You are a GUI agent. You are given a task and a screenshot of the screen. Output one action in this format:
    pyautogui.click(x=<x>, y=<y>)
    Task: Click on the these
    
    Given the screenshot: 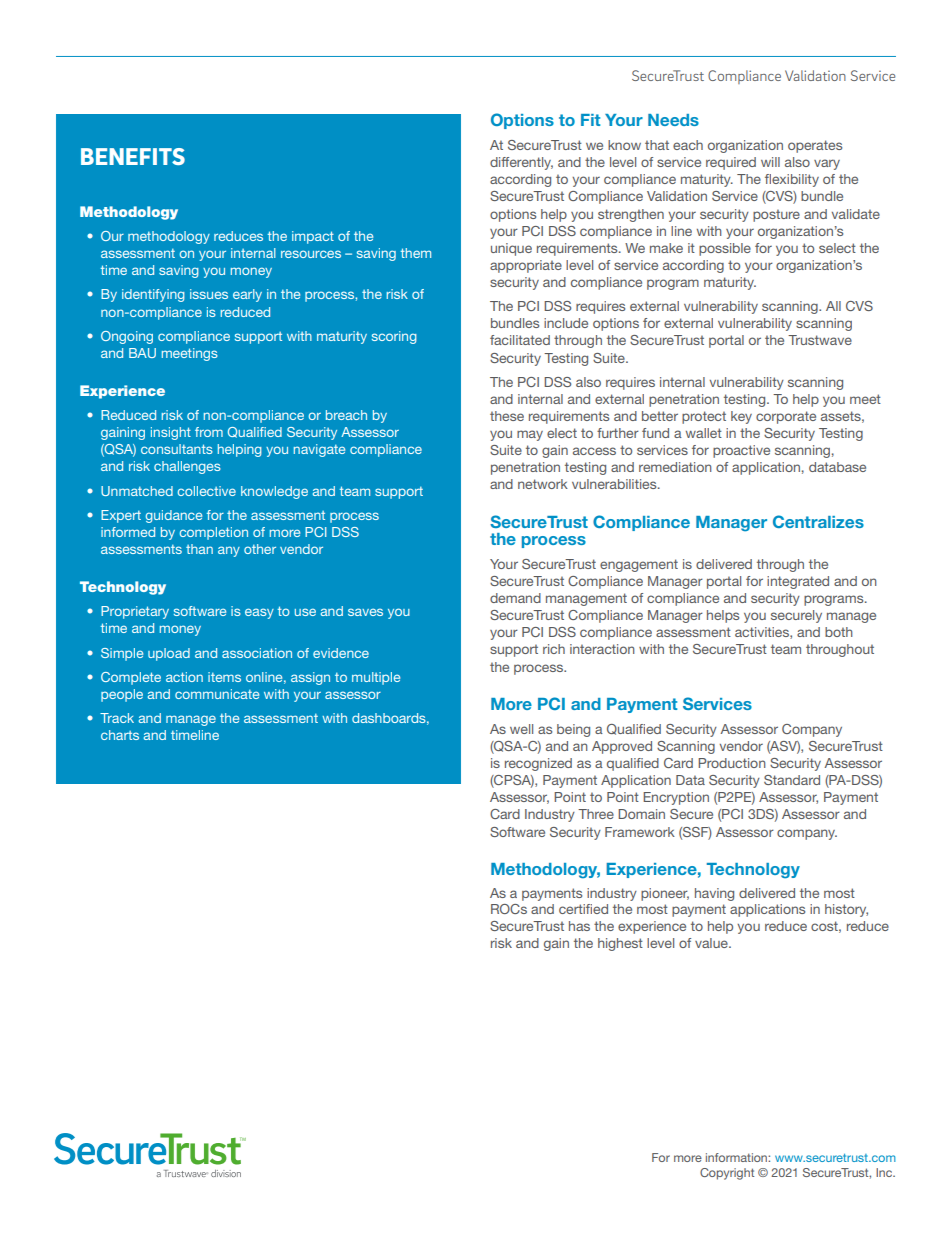 What is the action you would take?
    pyautogui.click(x=507, y=416)
